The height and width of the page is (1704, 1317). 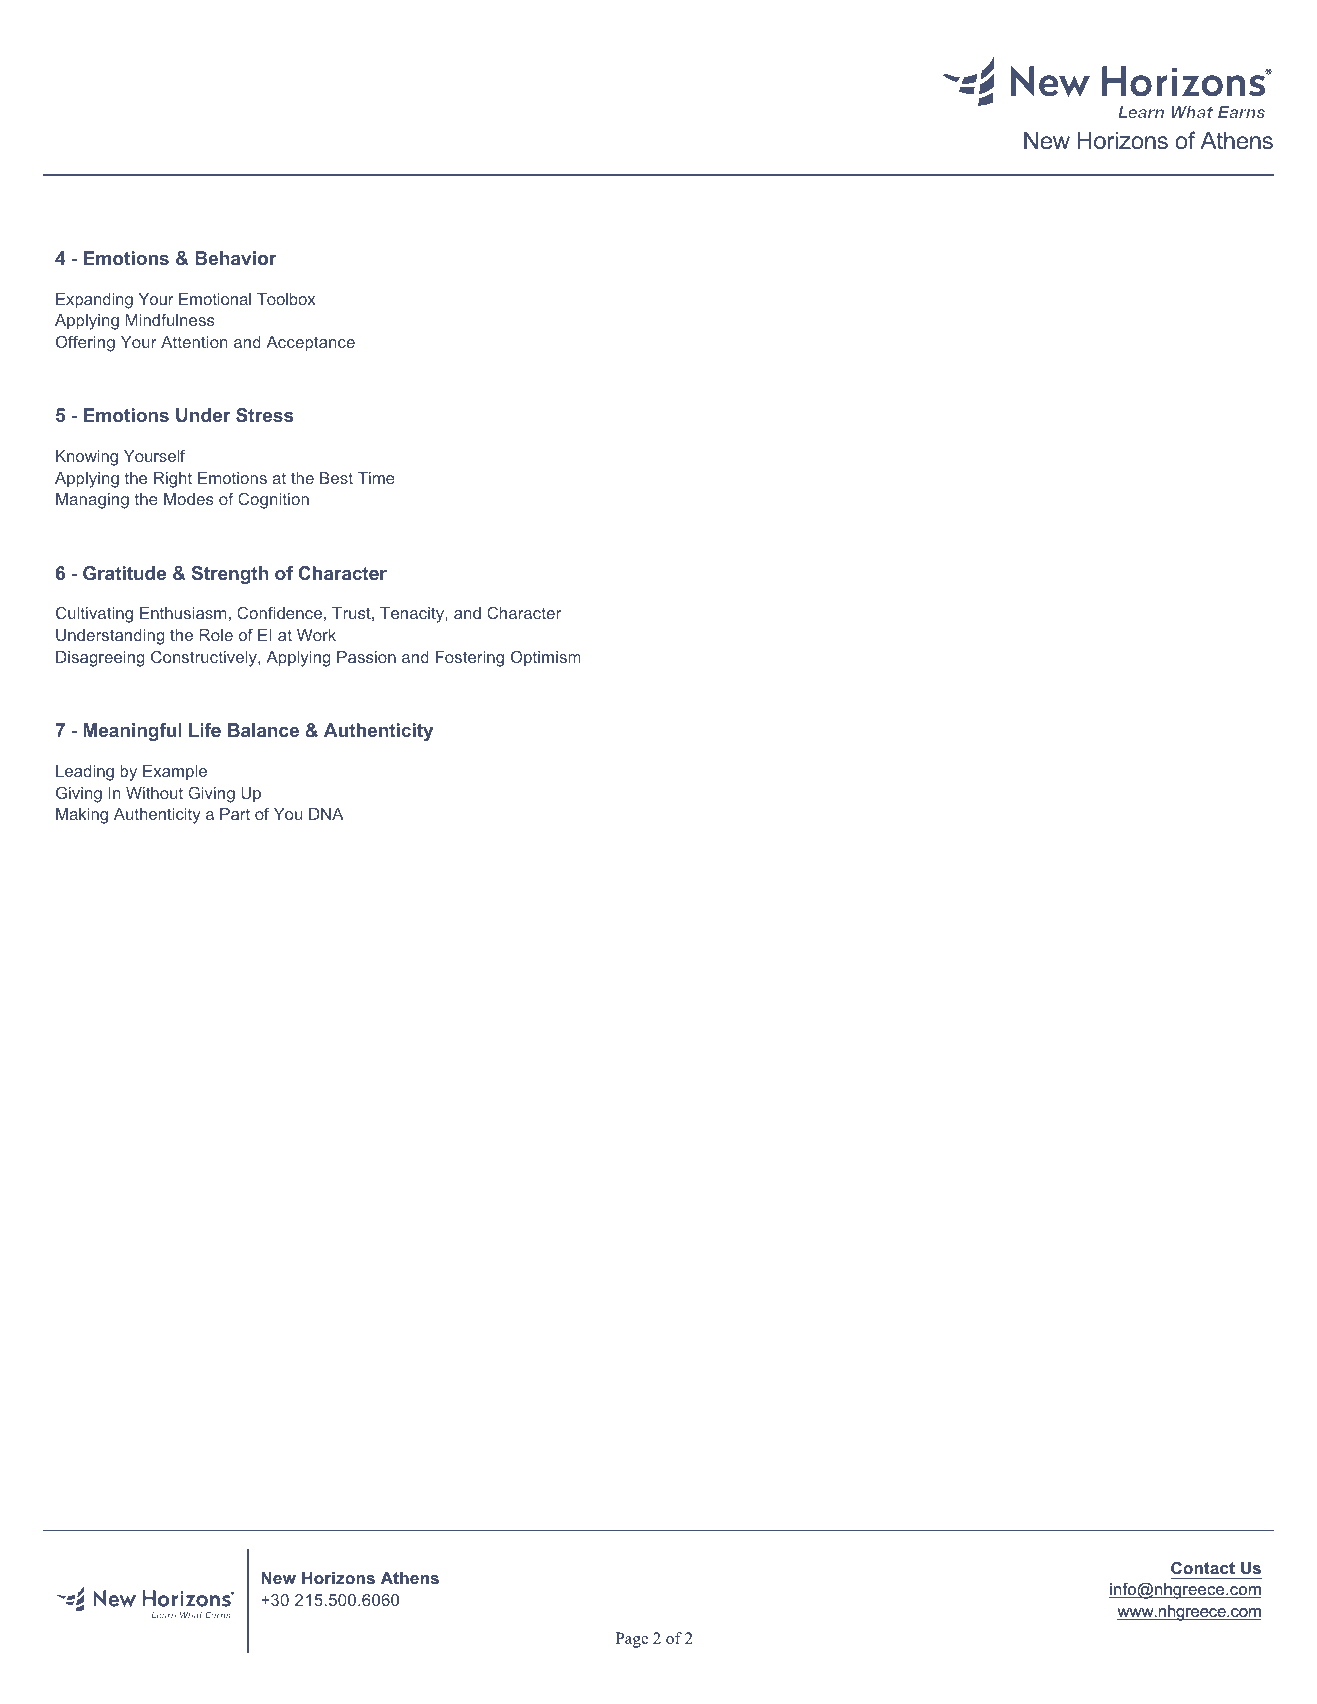 What do you see at coordinates (310, 344) in the page?
I see `Acceptance` at bounding box center [310, 344].
